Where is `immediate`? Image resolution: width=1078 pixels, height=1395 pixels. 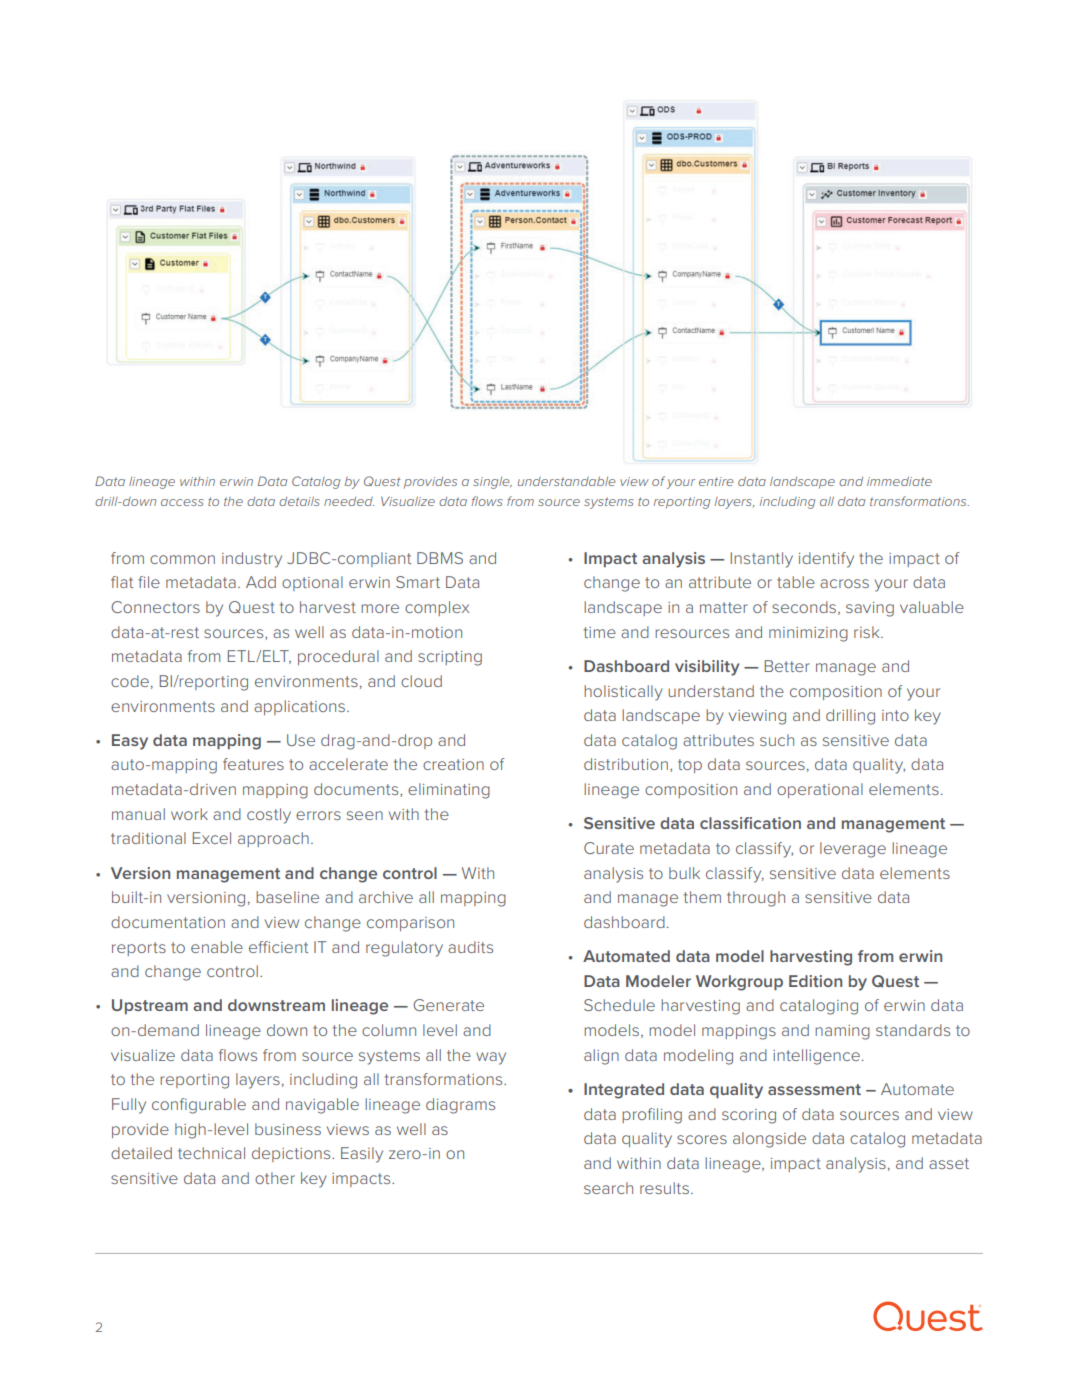
immediate is located at coordinates (899, 481).
